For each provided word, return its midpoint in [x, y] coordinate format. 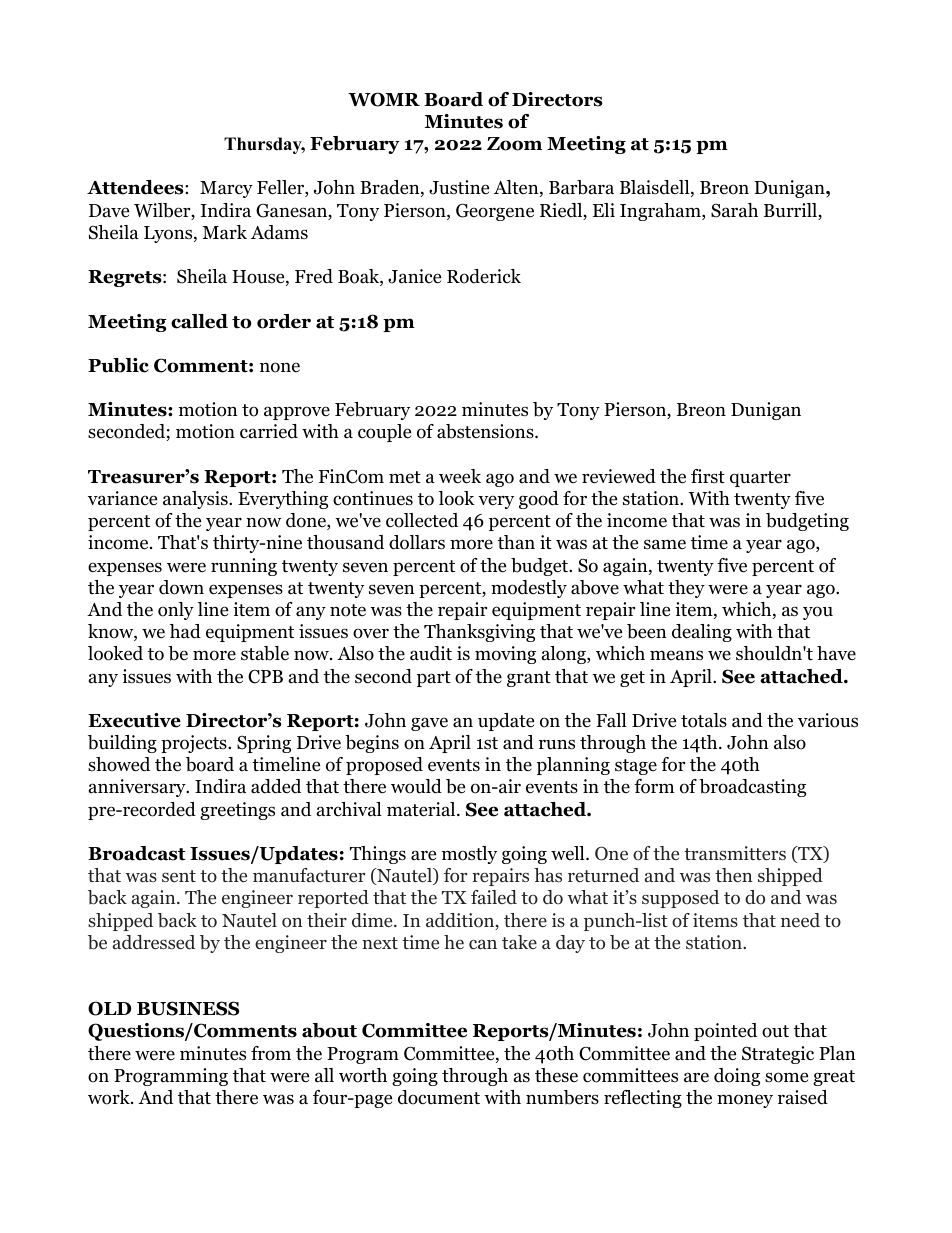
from [271, 1053]
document [439, 1097]
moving [505, 655]
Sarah [734, 210]
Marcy [226, 189]
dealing [702, 633]
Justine [459, 187]
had [185, 631]
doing [737, 1077]
